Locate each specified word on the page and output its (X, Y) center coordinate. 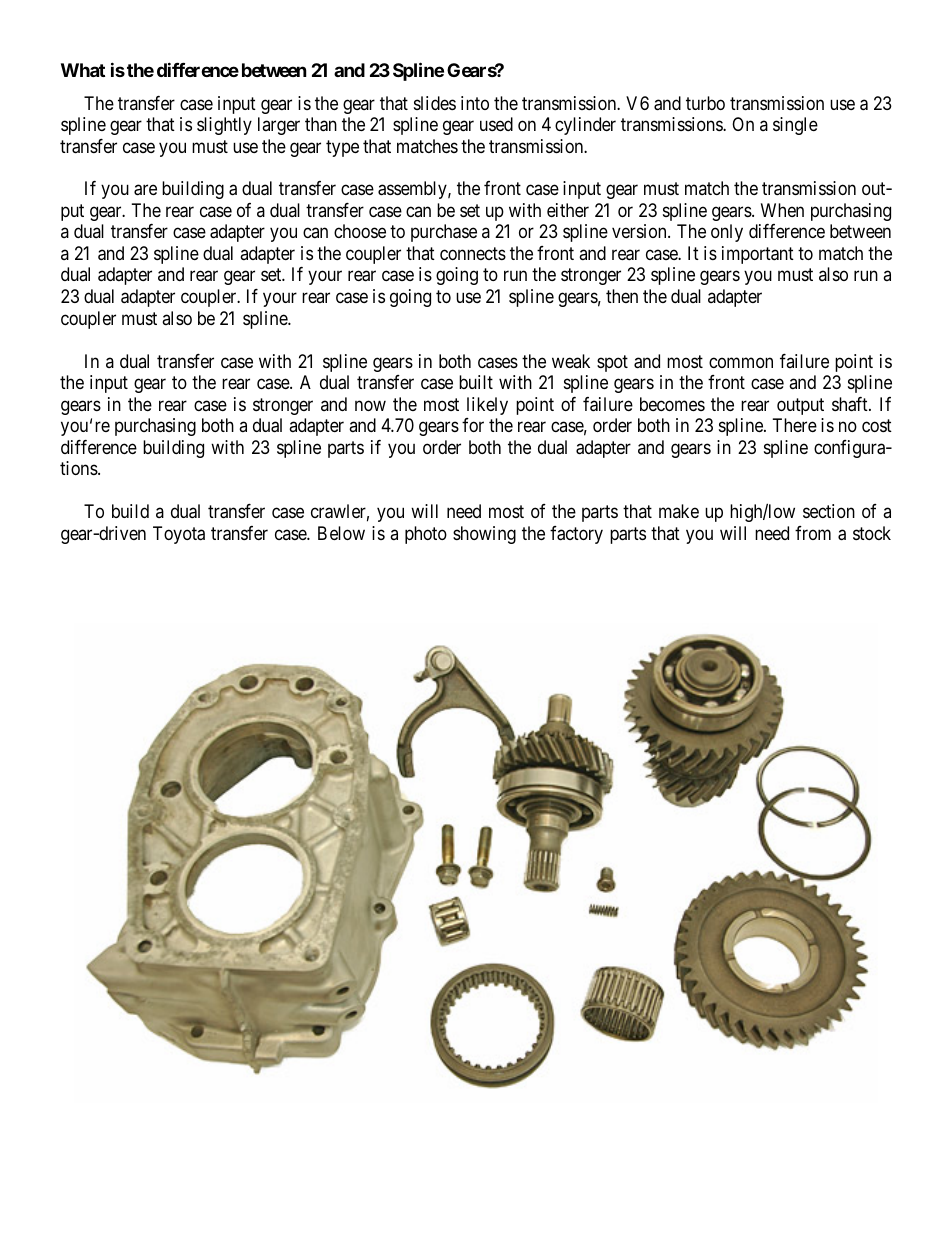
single (795, 126)
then (622, 296)
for (473, 425)
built (476, 382)
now (370, 405)
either (568, 210)
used (496, 124)
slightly (224, 126)
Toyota (179, 535)
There (795, 425)
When (782, 210)
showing (484, 535)
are (145, 190)
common (741, 362)
